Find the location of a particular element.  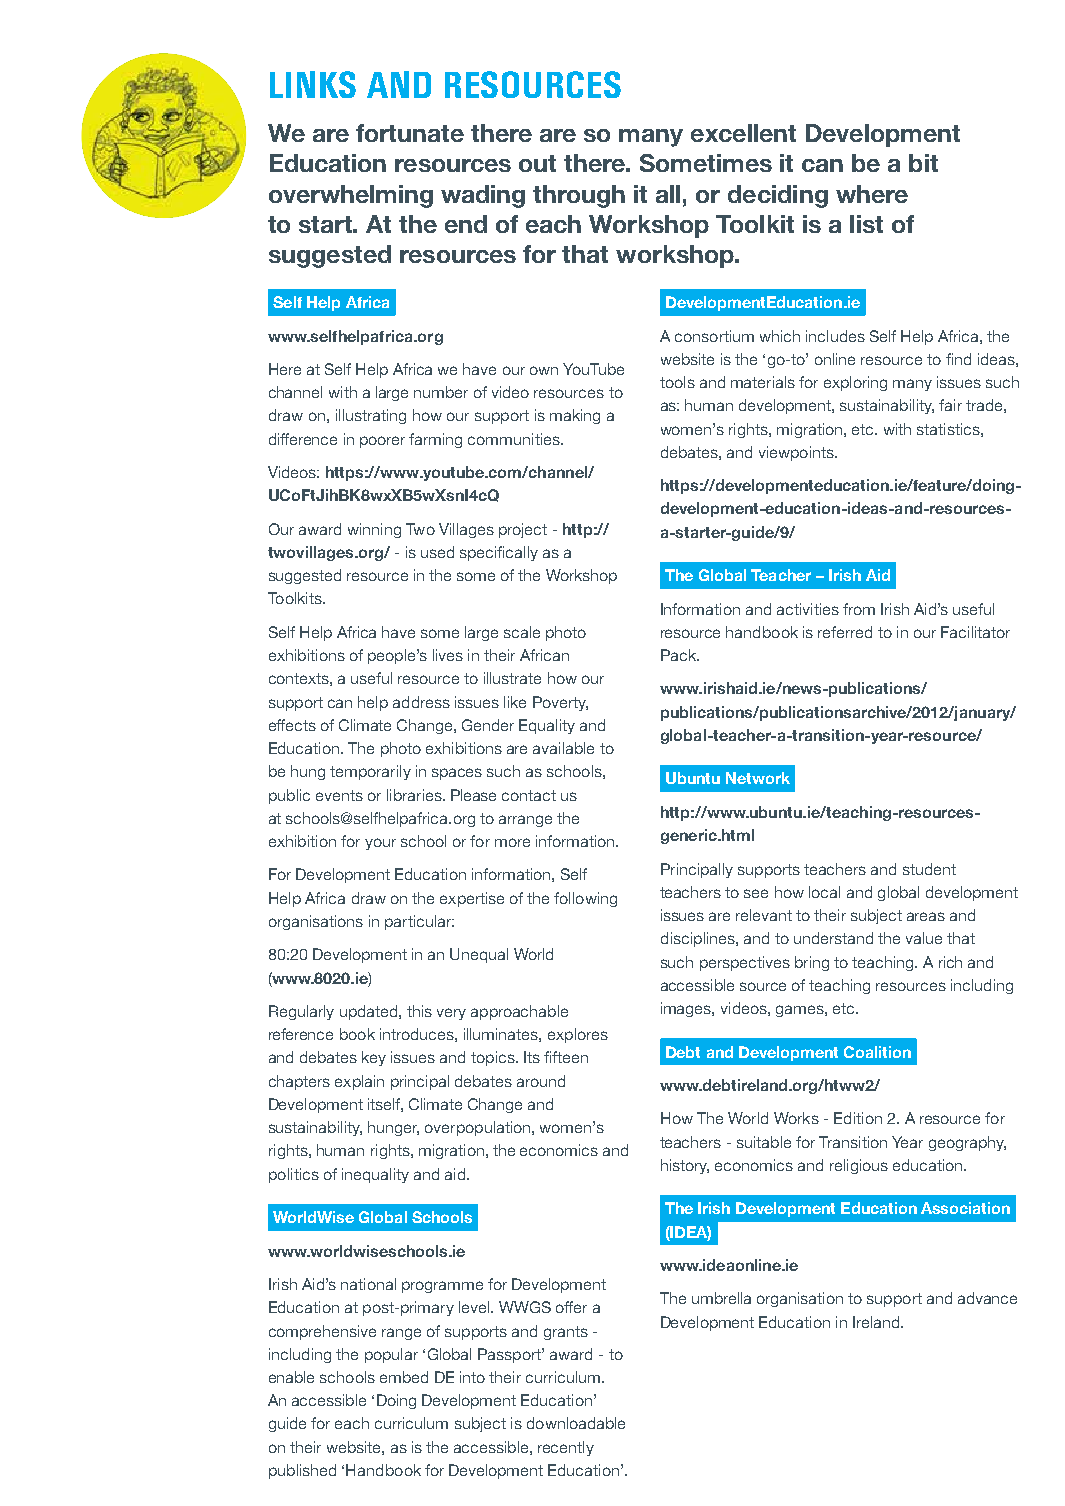

student is located at coordinates (929, 869).
